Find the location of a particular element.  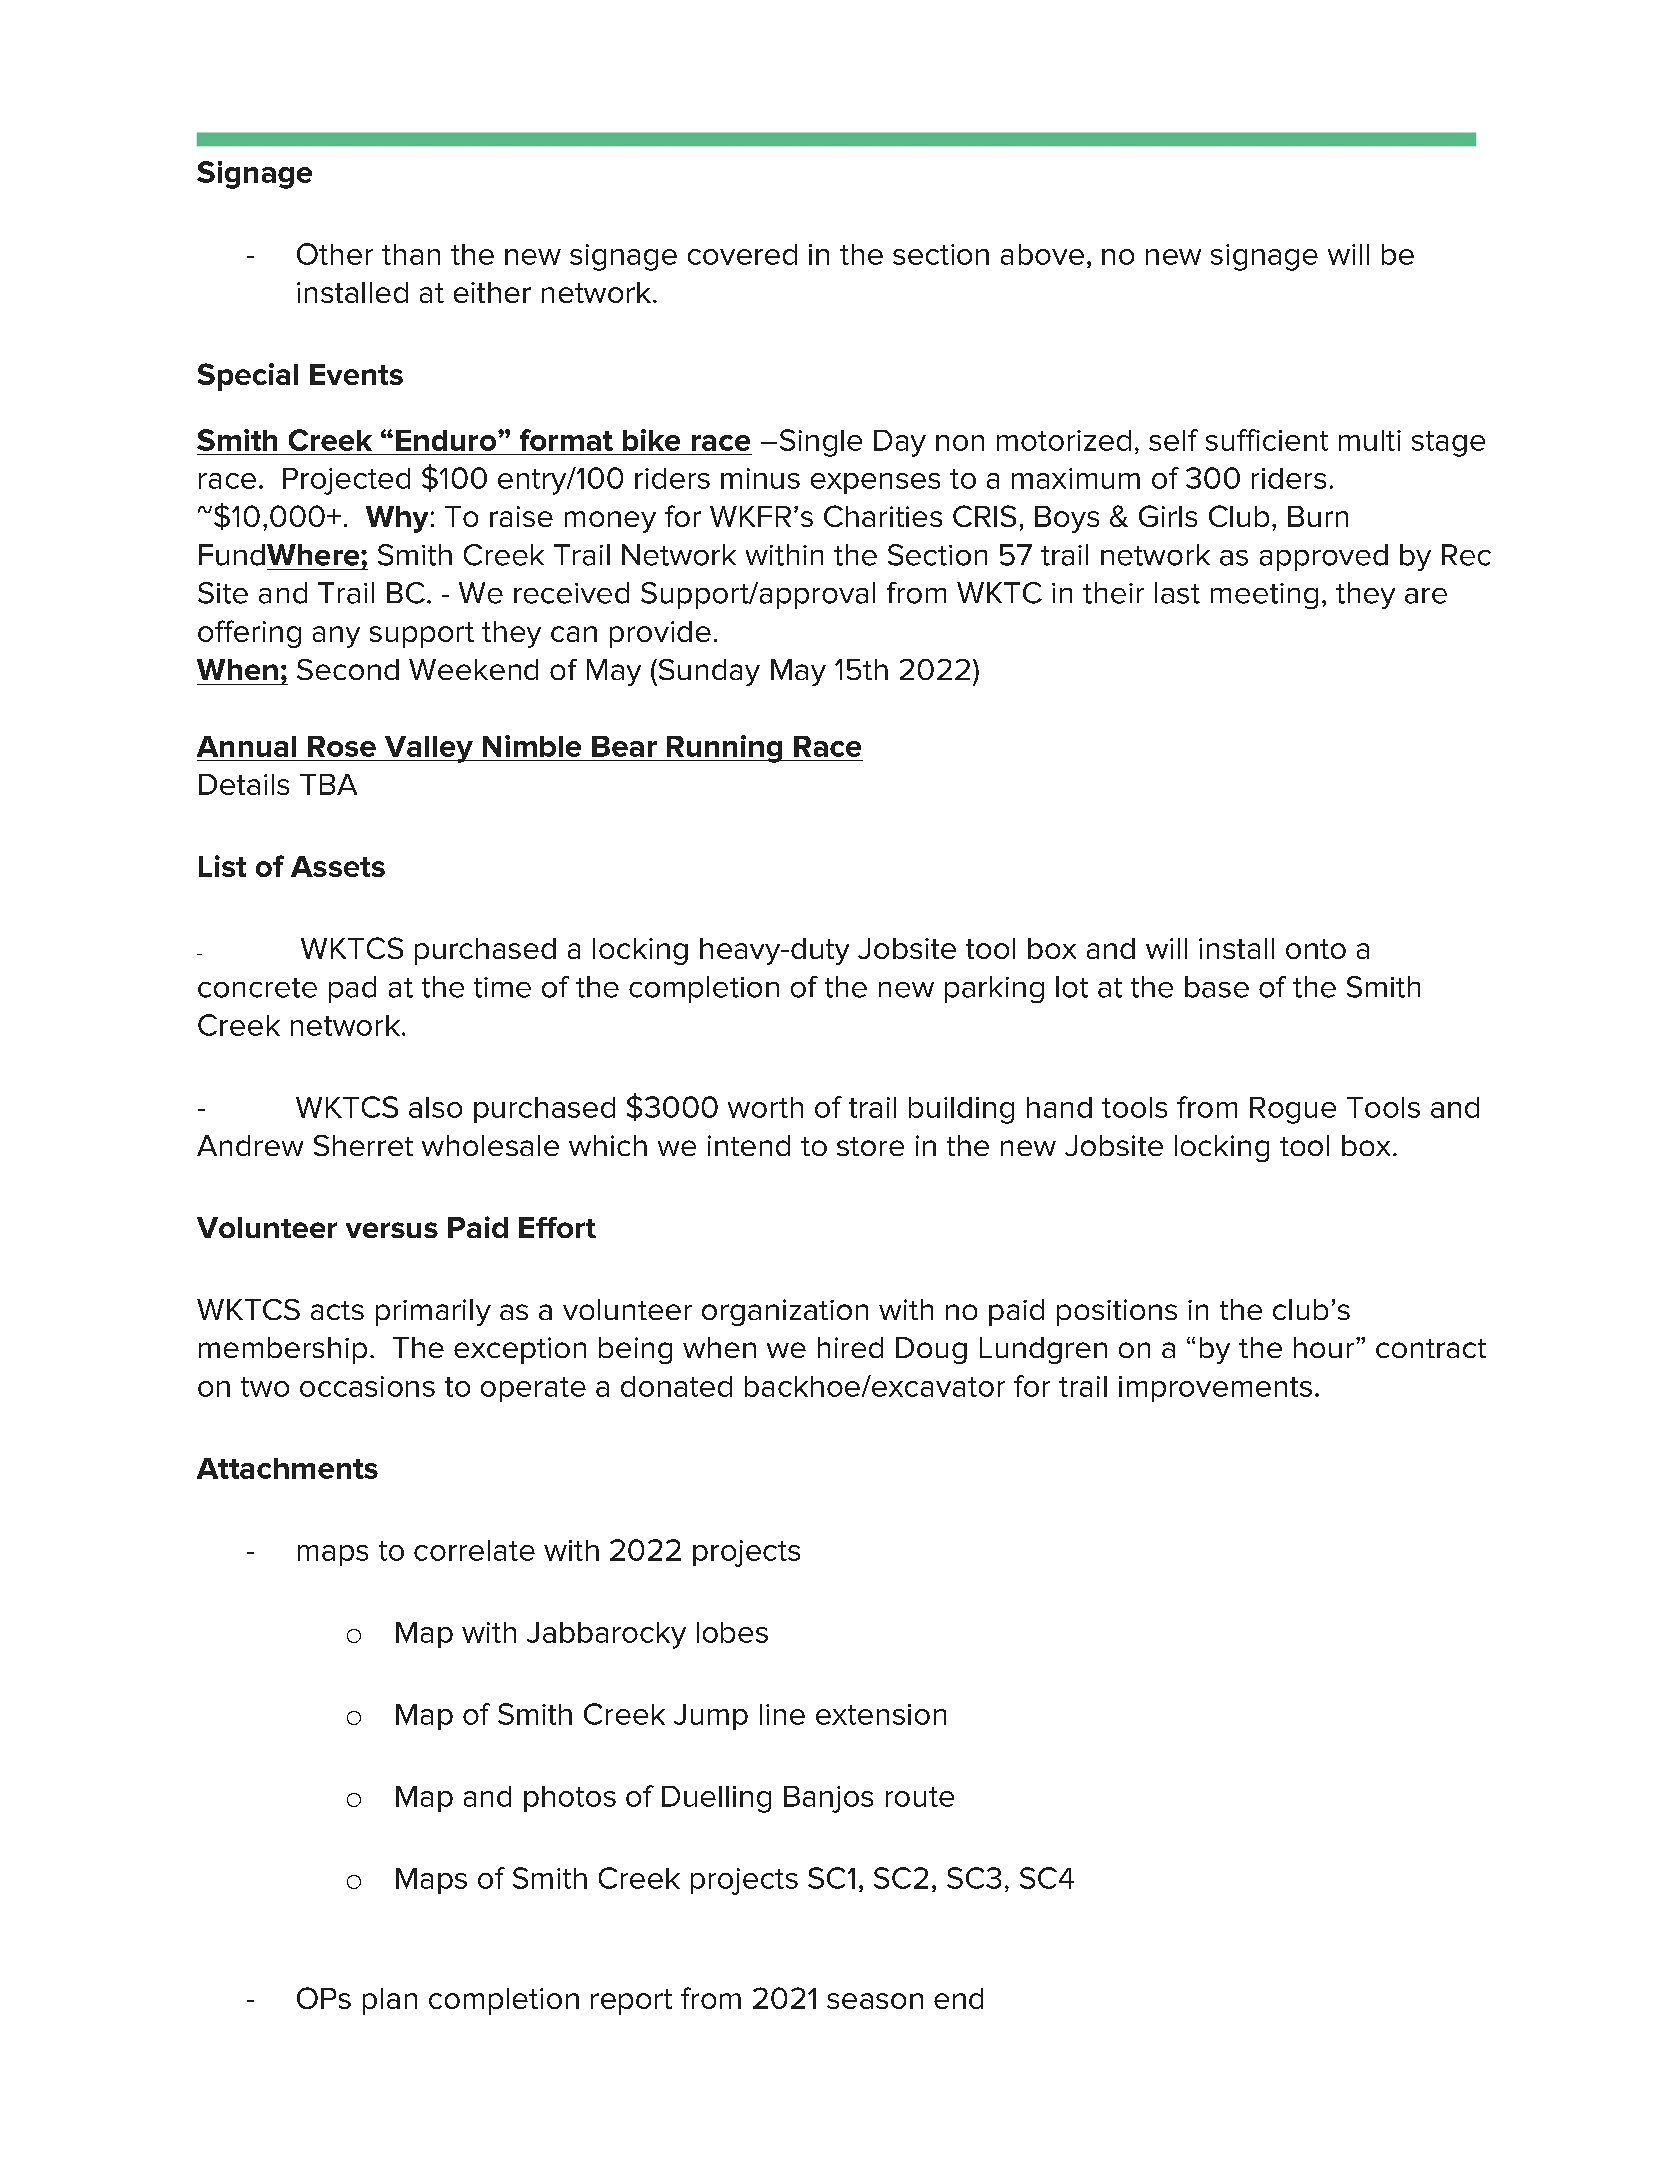

Sunday is located at coordinates (708, 672).
